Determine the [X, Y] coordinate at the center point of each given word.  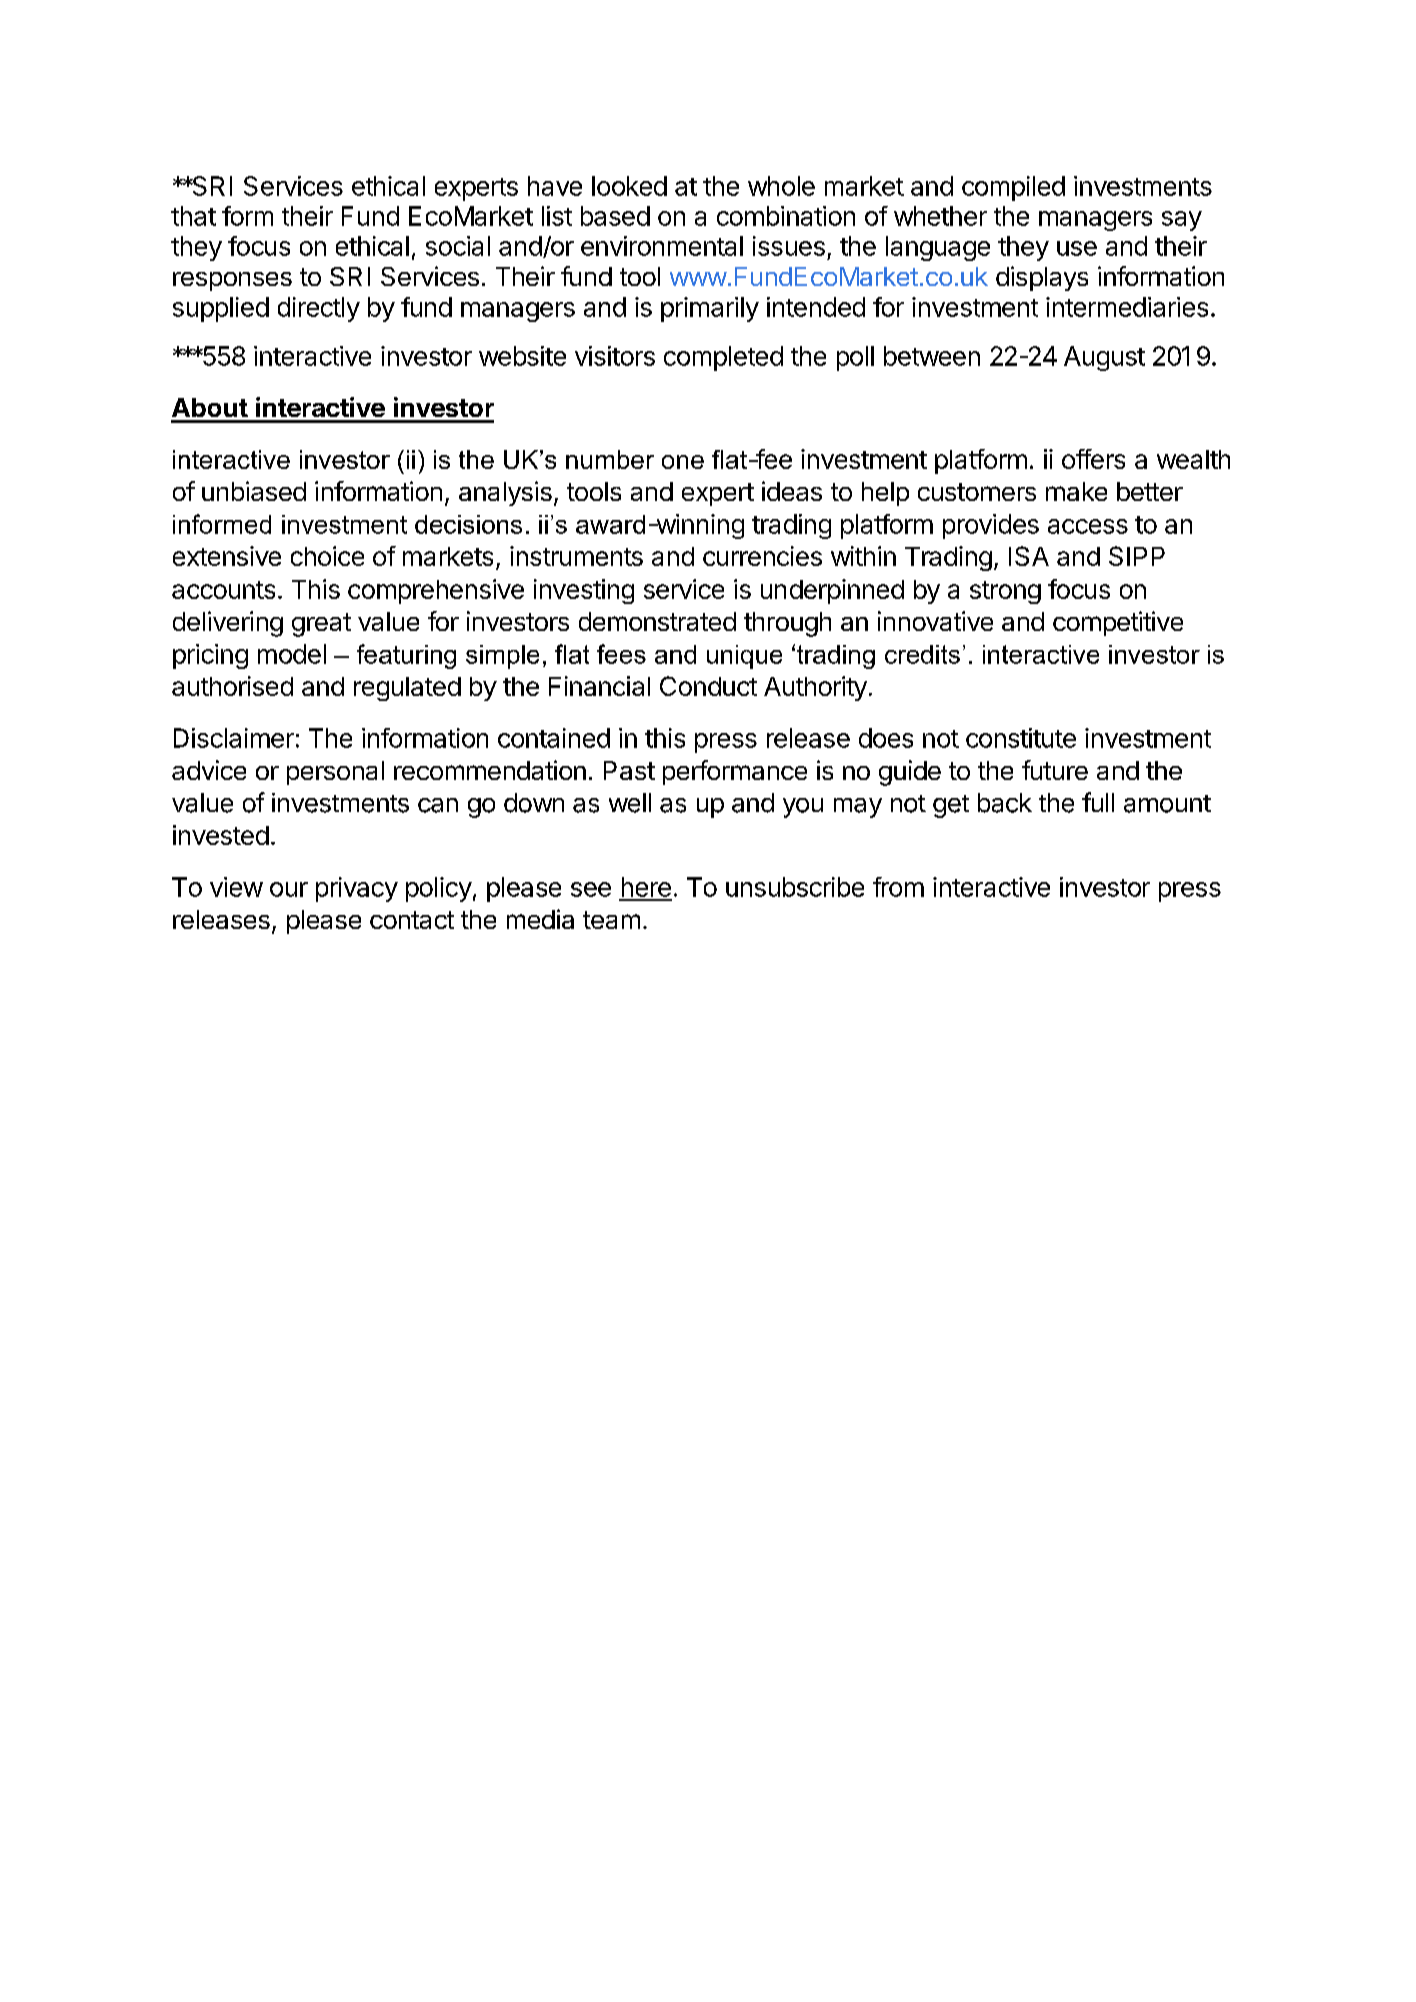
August [1104, 358]
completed [723, 358]
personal [335, 773]
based [615, 216]
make [1076, 491]
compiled [1013, 188]
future [1055, 770]
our [289, 889]
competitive [1118, 623]
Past [629, 770]
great [321, 625]
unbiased [254, 491]
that [193, 216]
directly [319, 309]
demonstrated [657, 621]
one [683, 462]
